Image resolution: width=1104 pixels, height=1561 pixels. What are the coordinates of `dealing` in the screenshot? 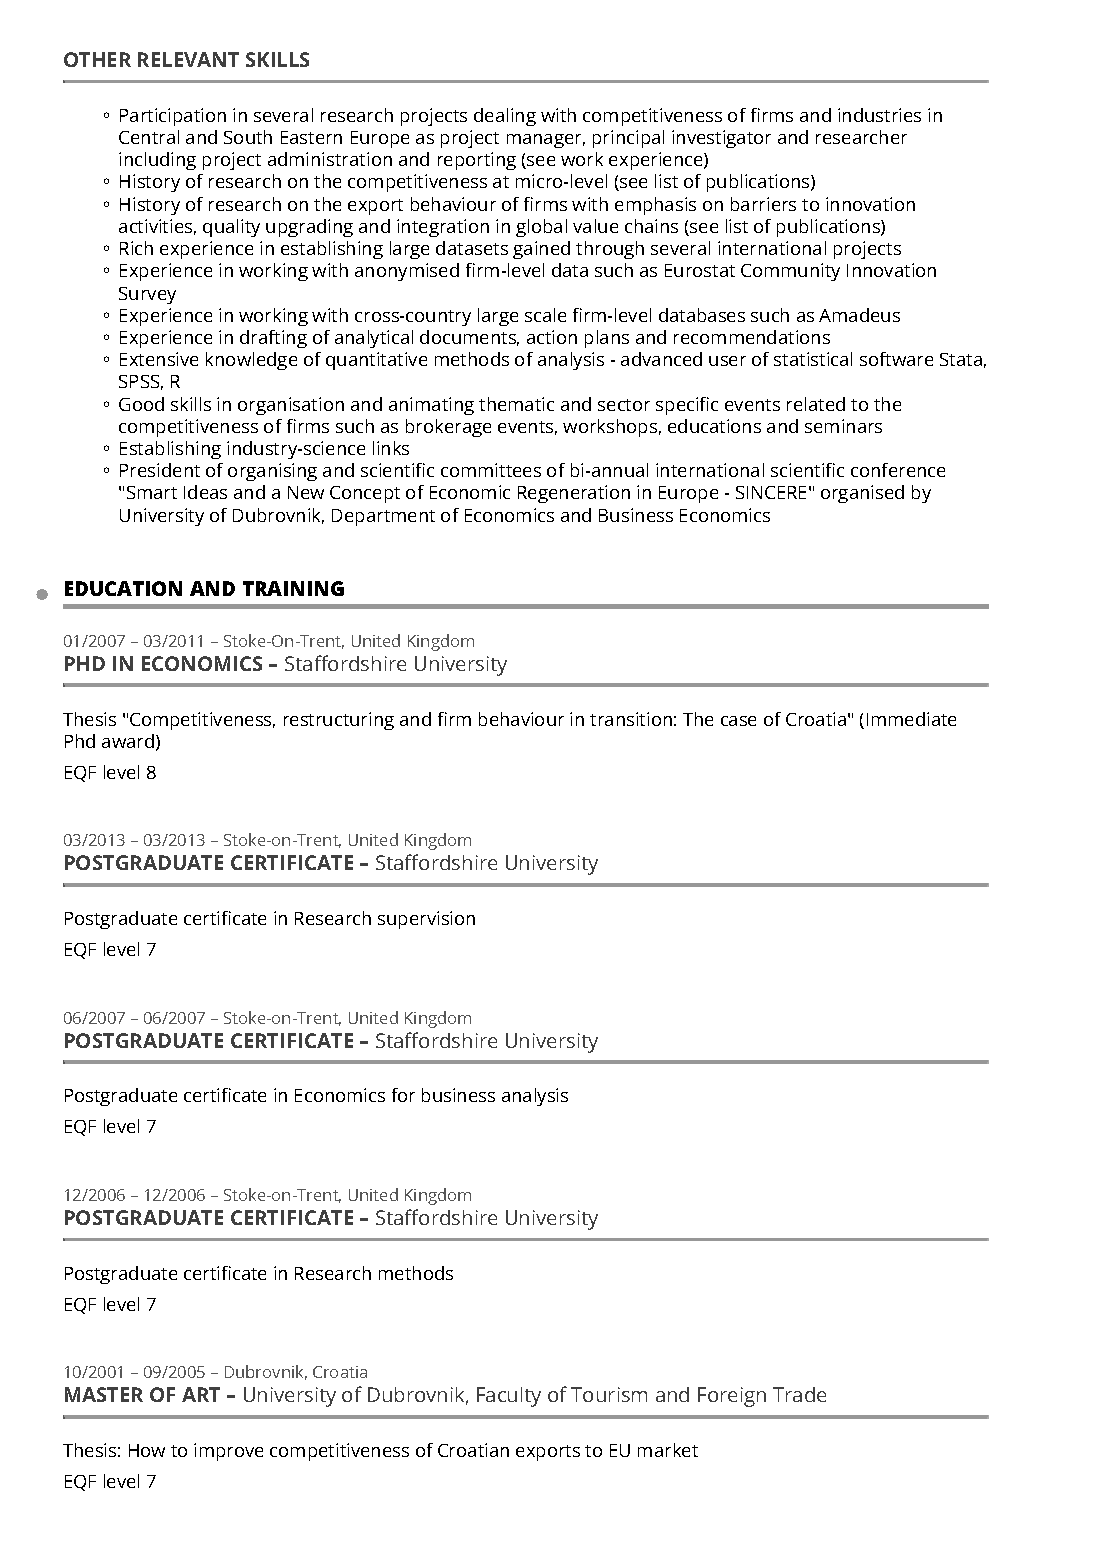 It's located at (505, 117).
